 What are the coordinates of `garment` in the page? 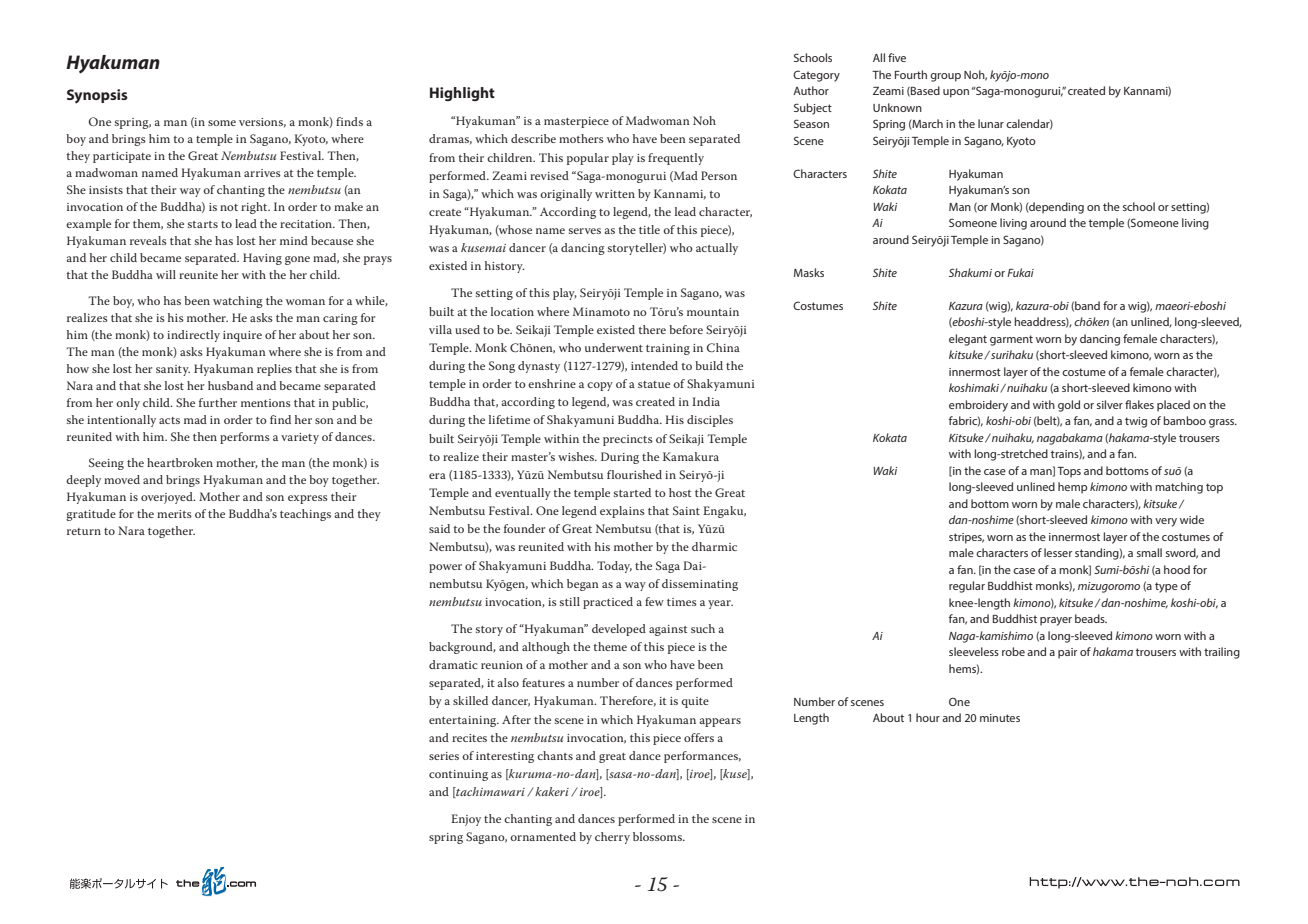 It's located at (1011, 340).
